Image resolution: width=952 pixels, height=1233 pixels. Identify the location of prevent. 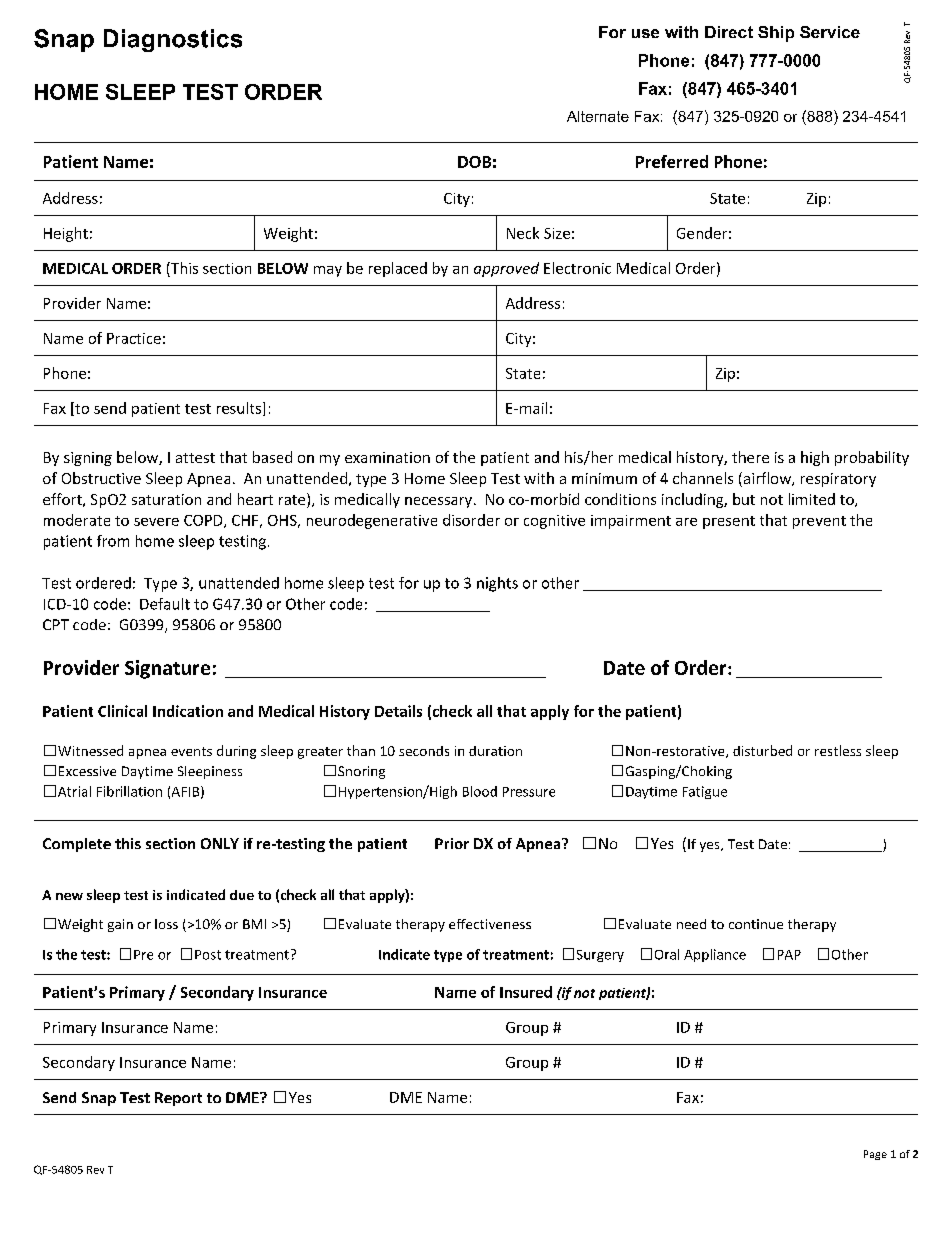
(819, 522).
